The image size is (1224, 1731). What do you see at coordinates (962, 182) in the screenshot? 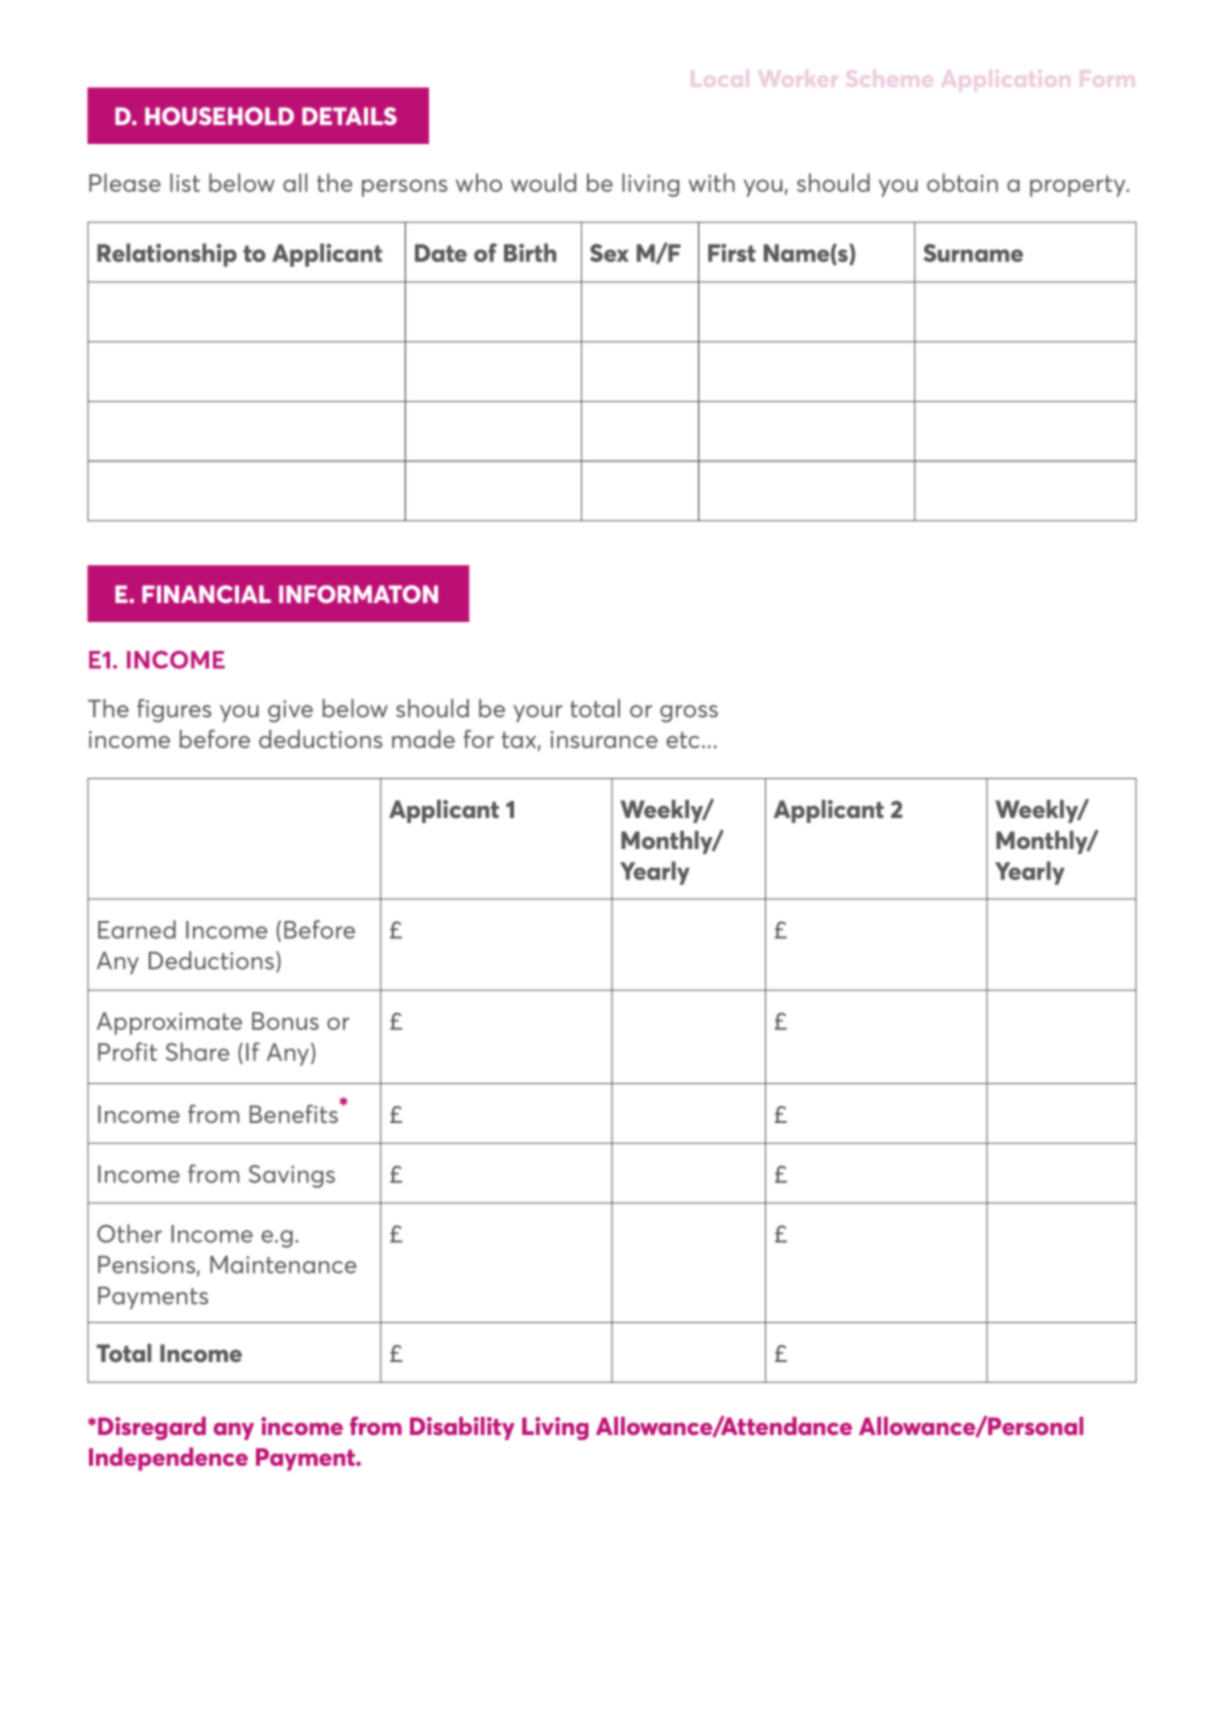
I see `obtain` at bounding box center [962, 182].
